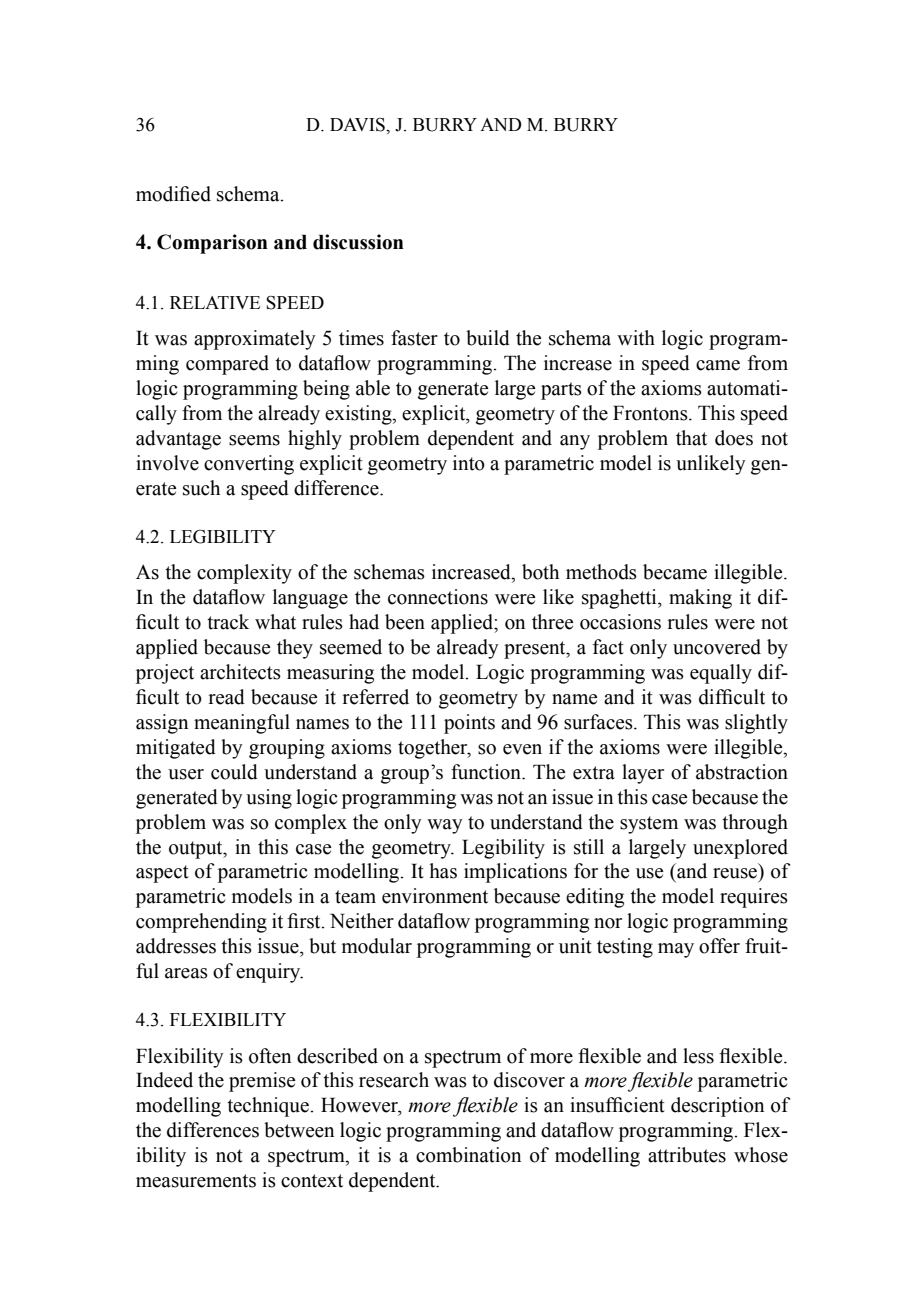 The image size is (924, 1305). I want to click on measurements, so click(196, 1181).
